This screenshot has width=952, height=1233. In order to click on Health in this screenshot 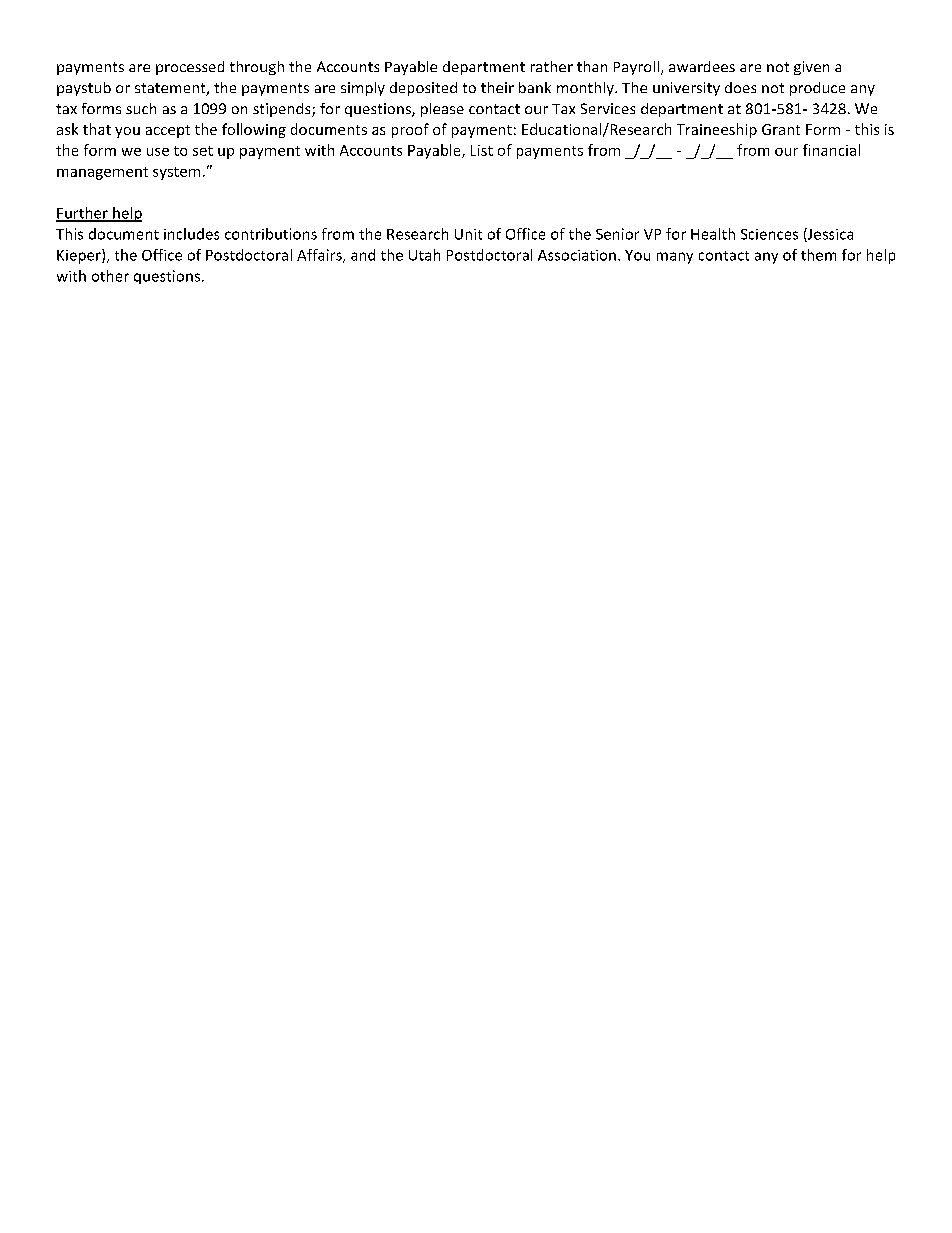, I will do `click(713, 234)`.
